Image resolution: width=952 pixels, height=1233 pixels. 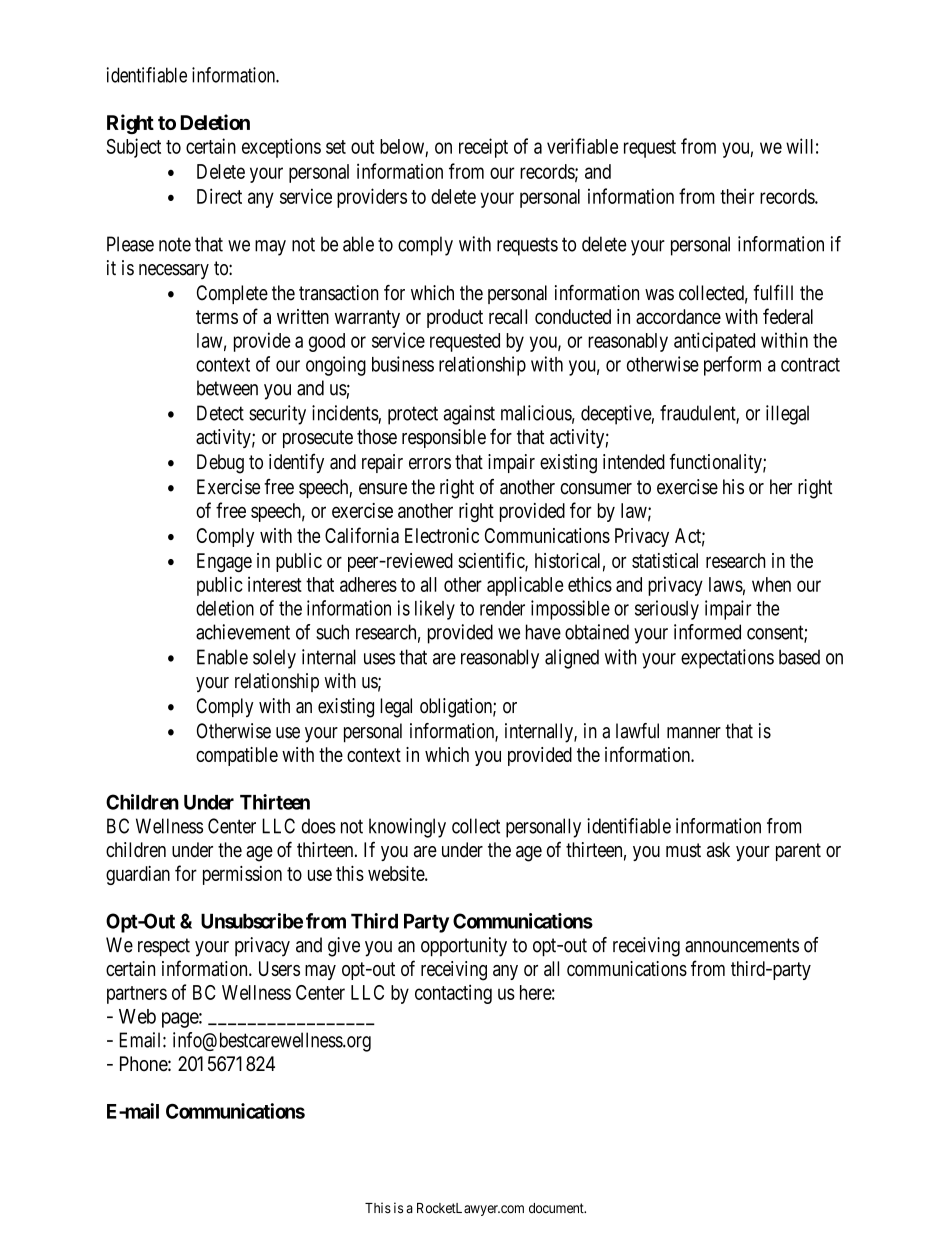 I want to click on perform, so click(x=732, y=366).
